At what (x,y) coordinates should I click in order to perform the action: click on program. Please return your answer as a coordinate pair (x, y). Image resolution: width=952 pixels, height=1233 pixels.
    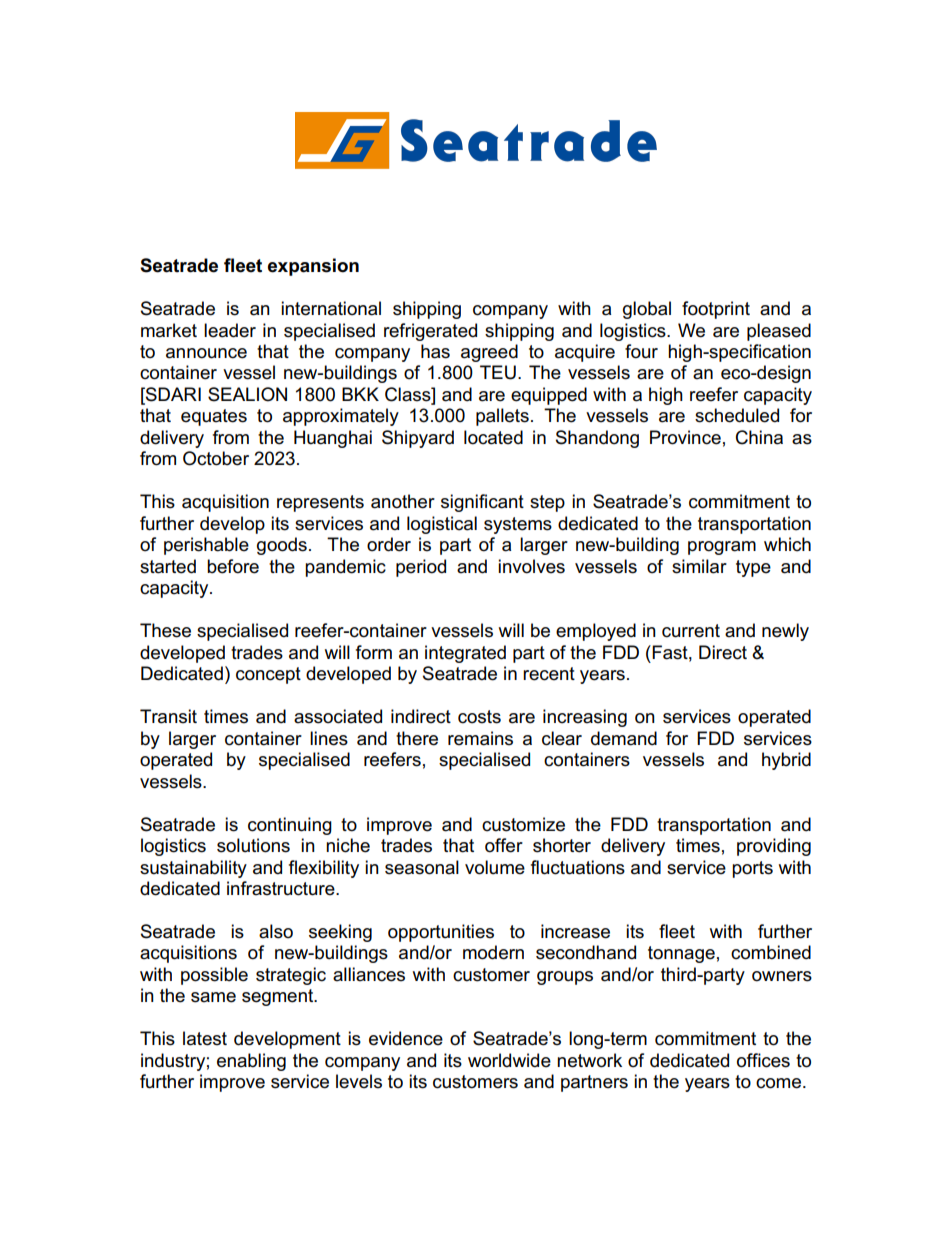
    Looking at the image, I should click on (722, 548).
